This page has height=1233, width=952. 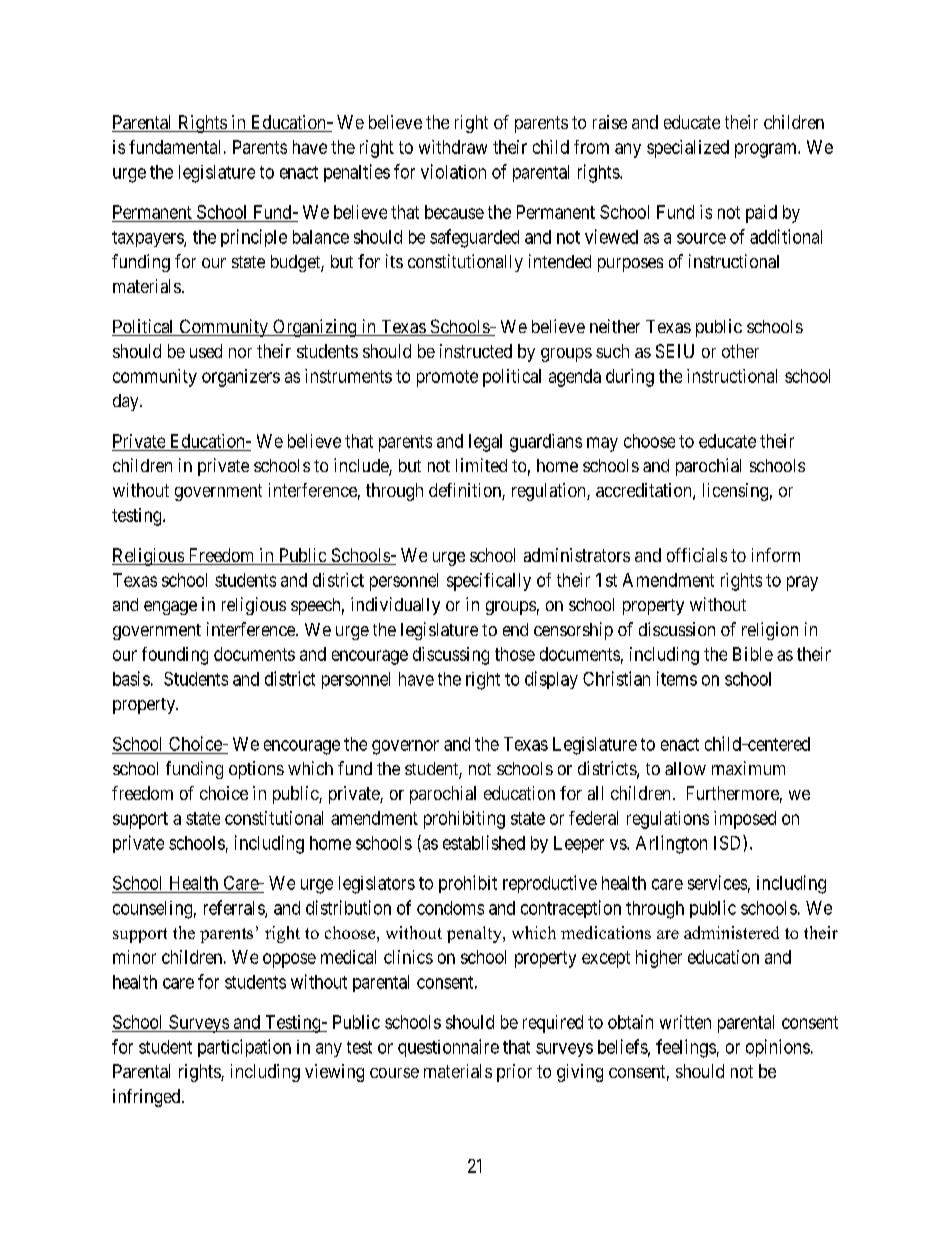 I want to click on specialized, so click(x=688, y=149).
